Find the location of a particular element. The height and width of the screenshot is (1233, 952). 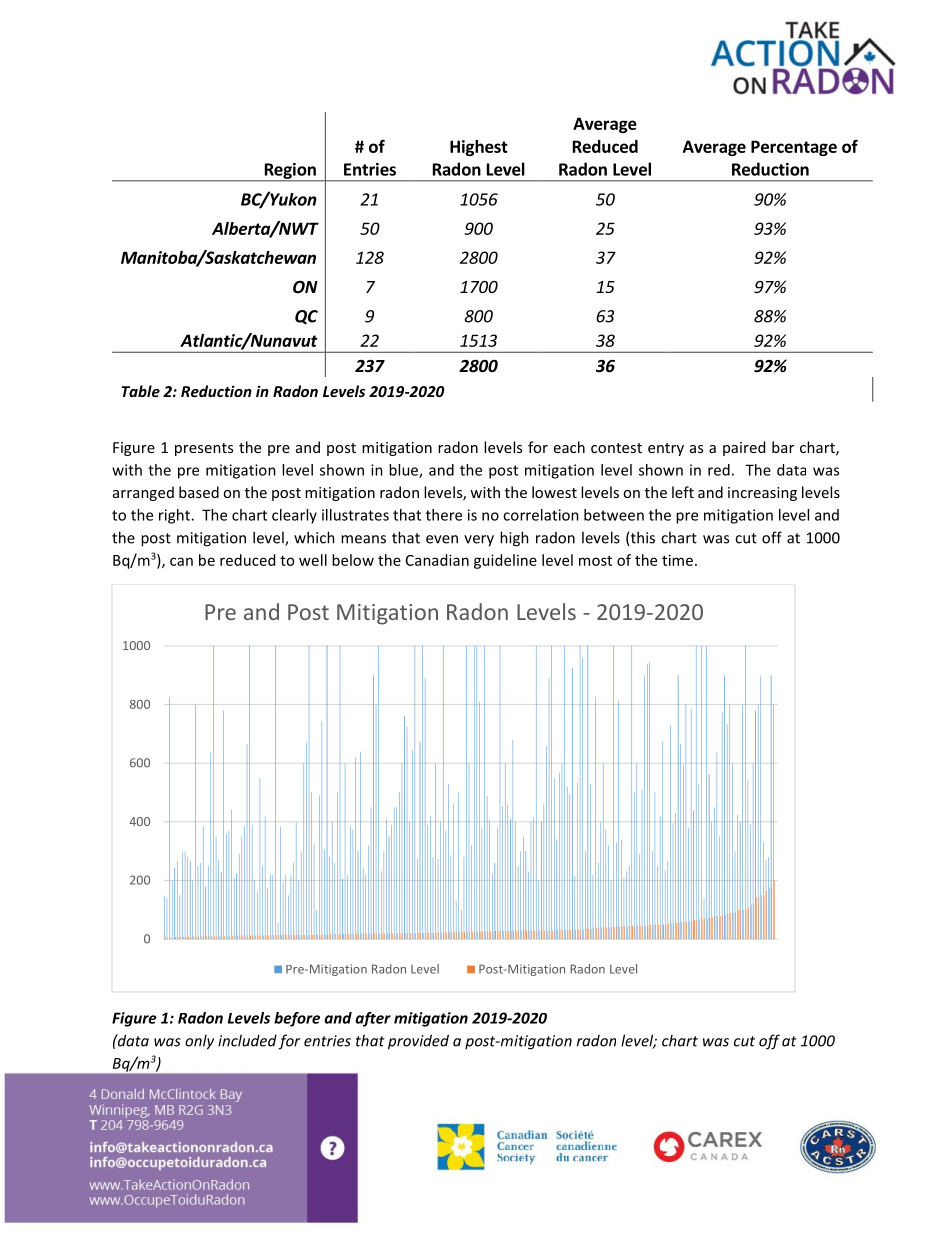

only is located at coordinates (199, 1042).
